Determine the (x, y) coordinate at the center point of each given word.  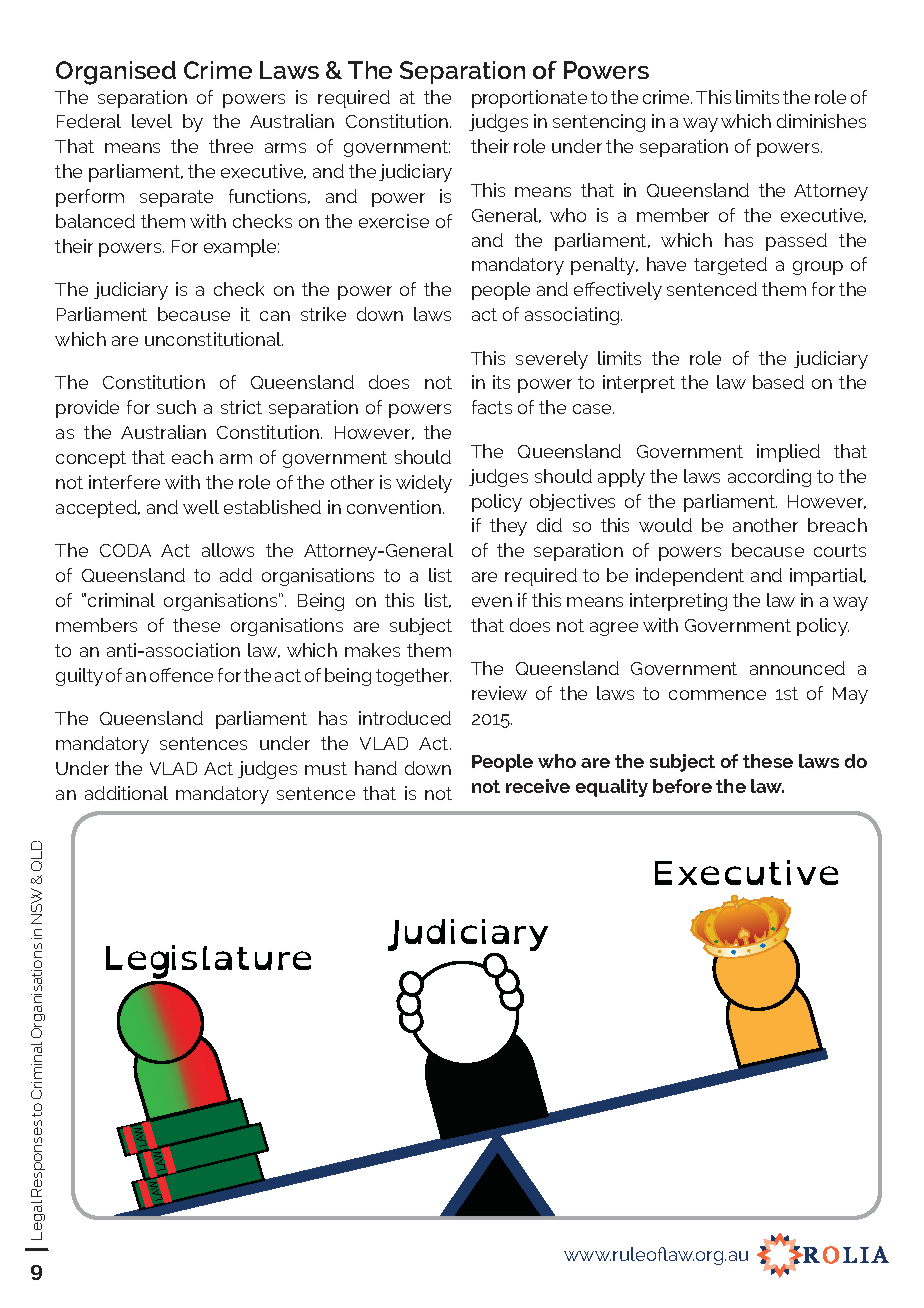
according (769, 478)
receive (538, 786)
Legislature (208, 962)
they (508, 527)
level (152, 121)
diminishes (821, 121)
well (201, 507)
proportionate (529, 99)
